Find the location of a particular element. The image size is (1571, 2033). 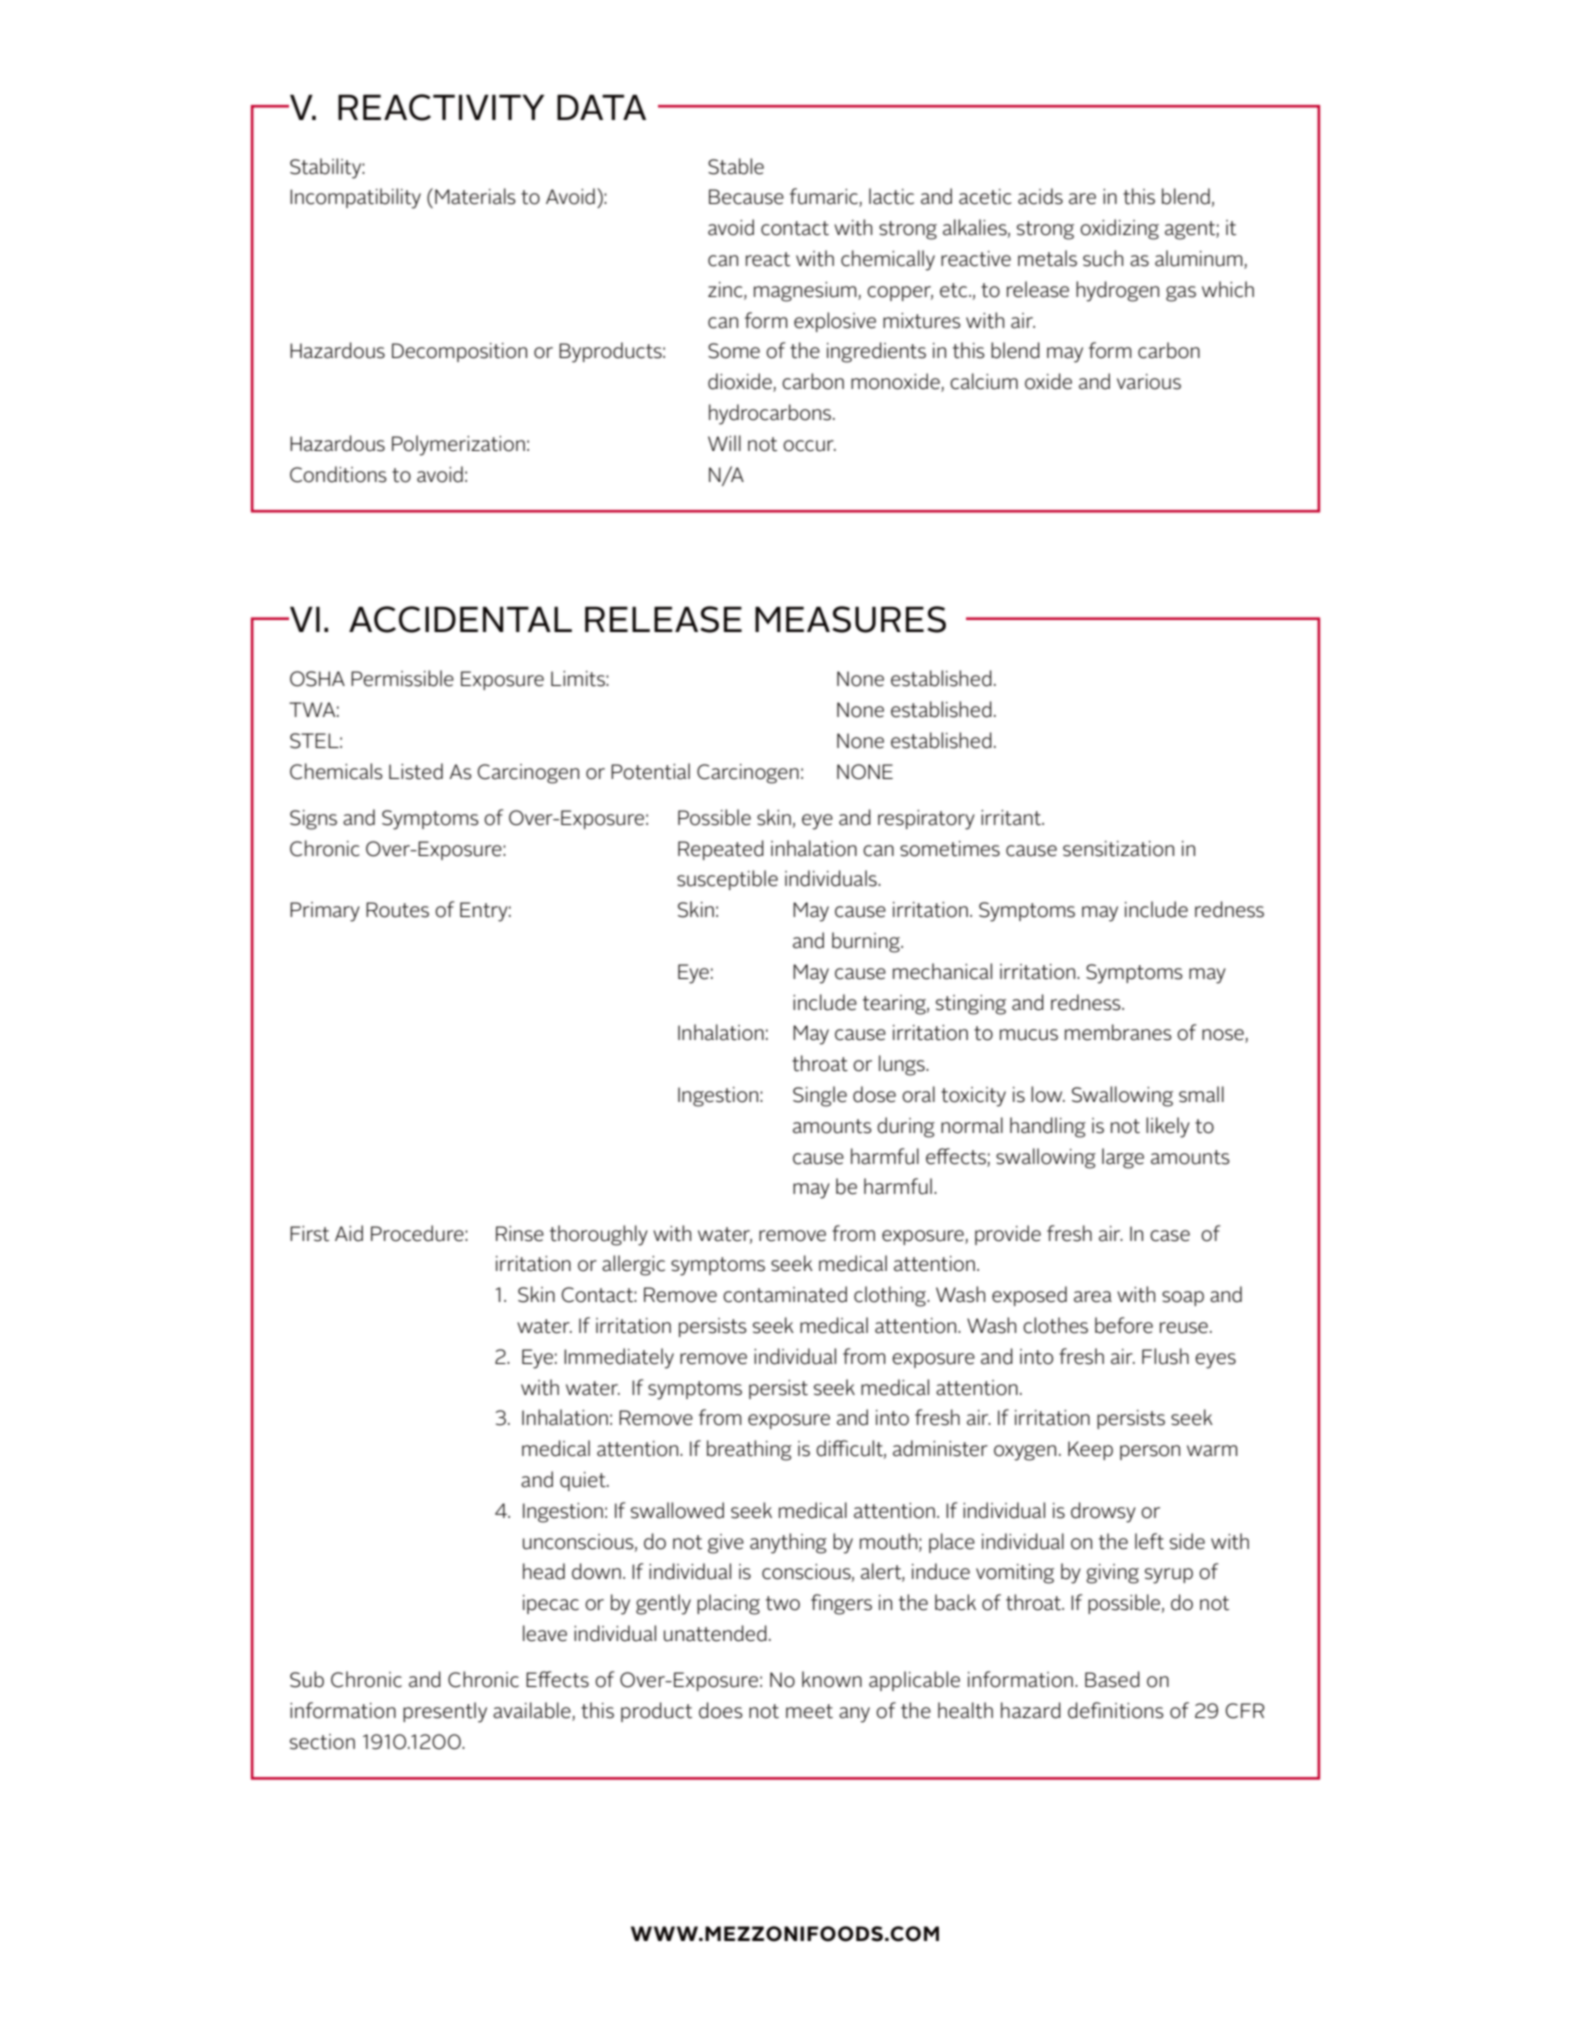

presently is located at coordinates (445, 1712).
